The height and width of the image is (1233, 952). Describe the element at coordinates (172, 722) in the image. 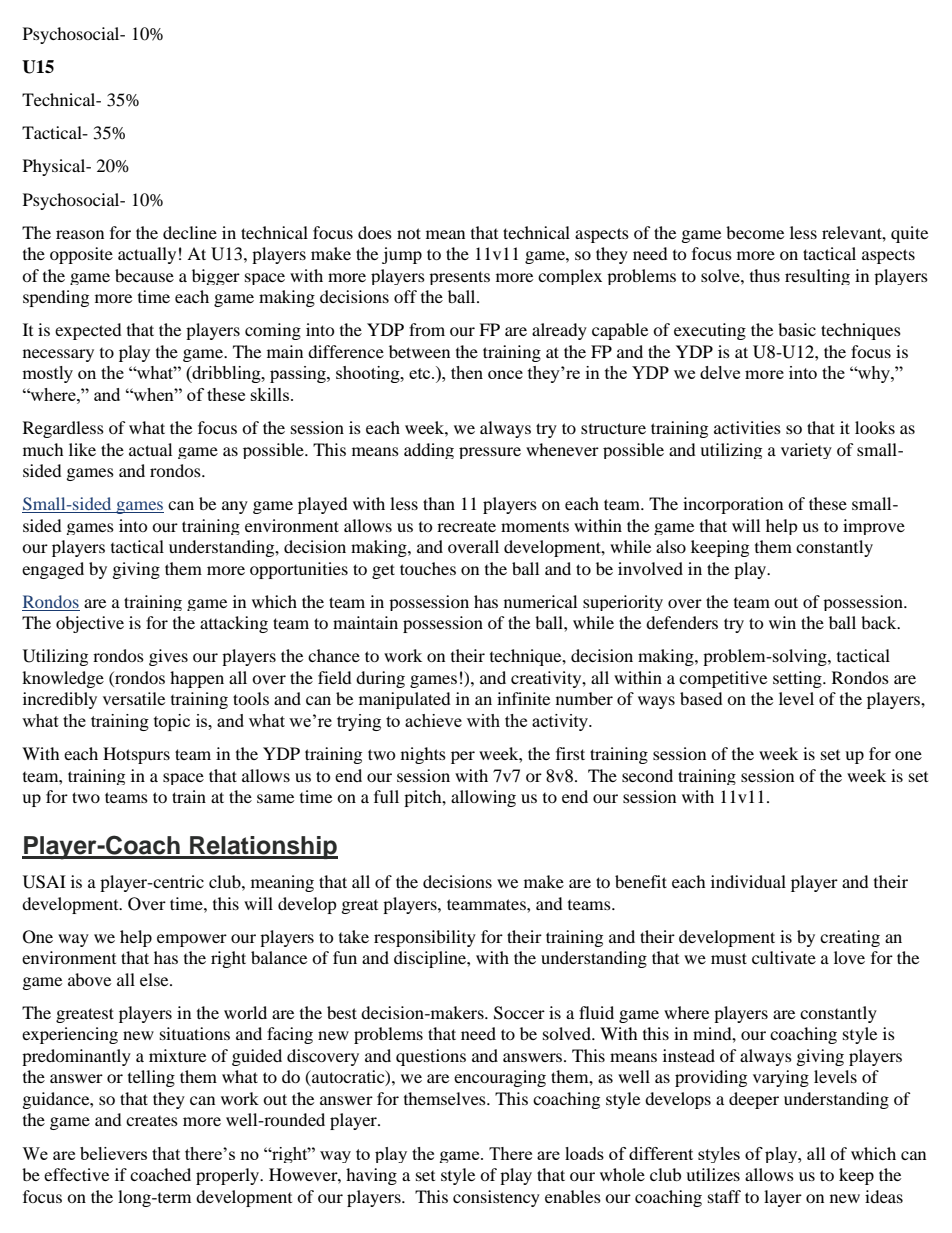

I see `topic` at that location.
